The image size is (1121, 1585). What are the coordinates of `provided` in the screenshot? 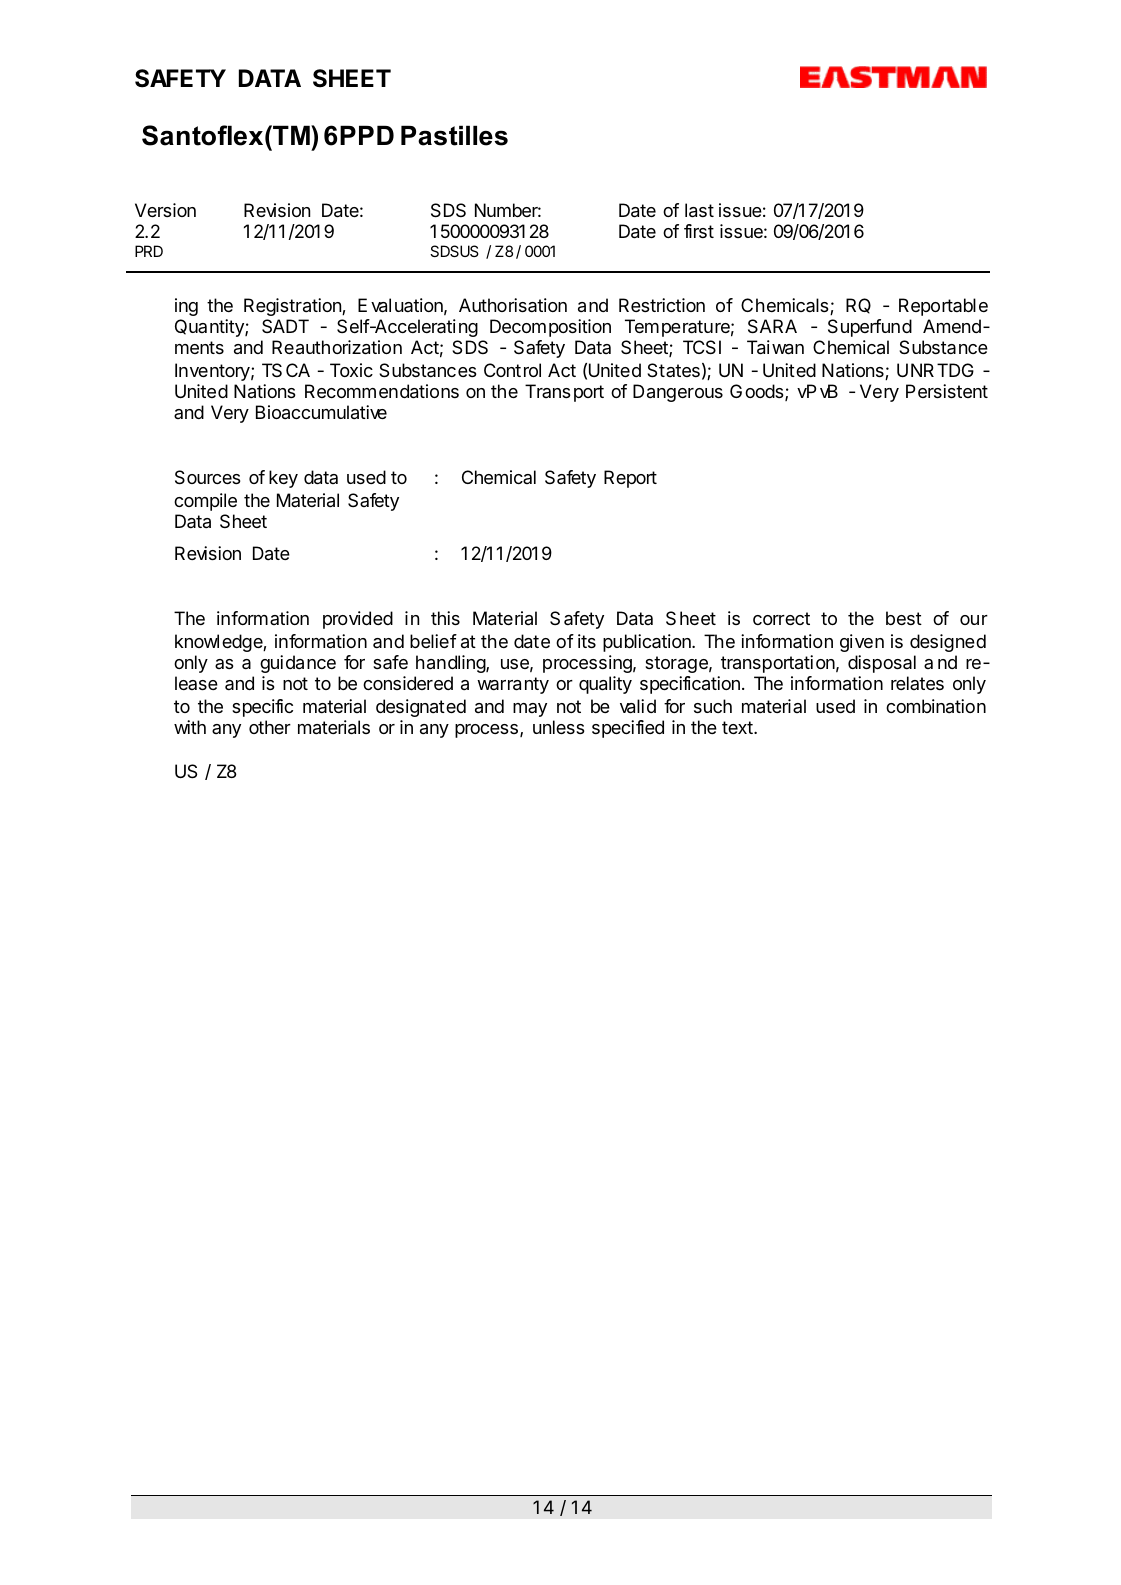 It's located at (358, 620).
